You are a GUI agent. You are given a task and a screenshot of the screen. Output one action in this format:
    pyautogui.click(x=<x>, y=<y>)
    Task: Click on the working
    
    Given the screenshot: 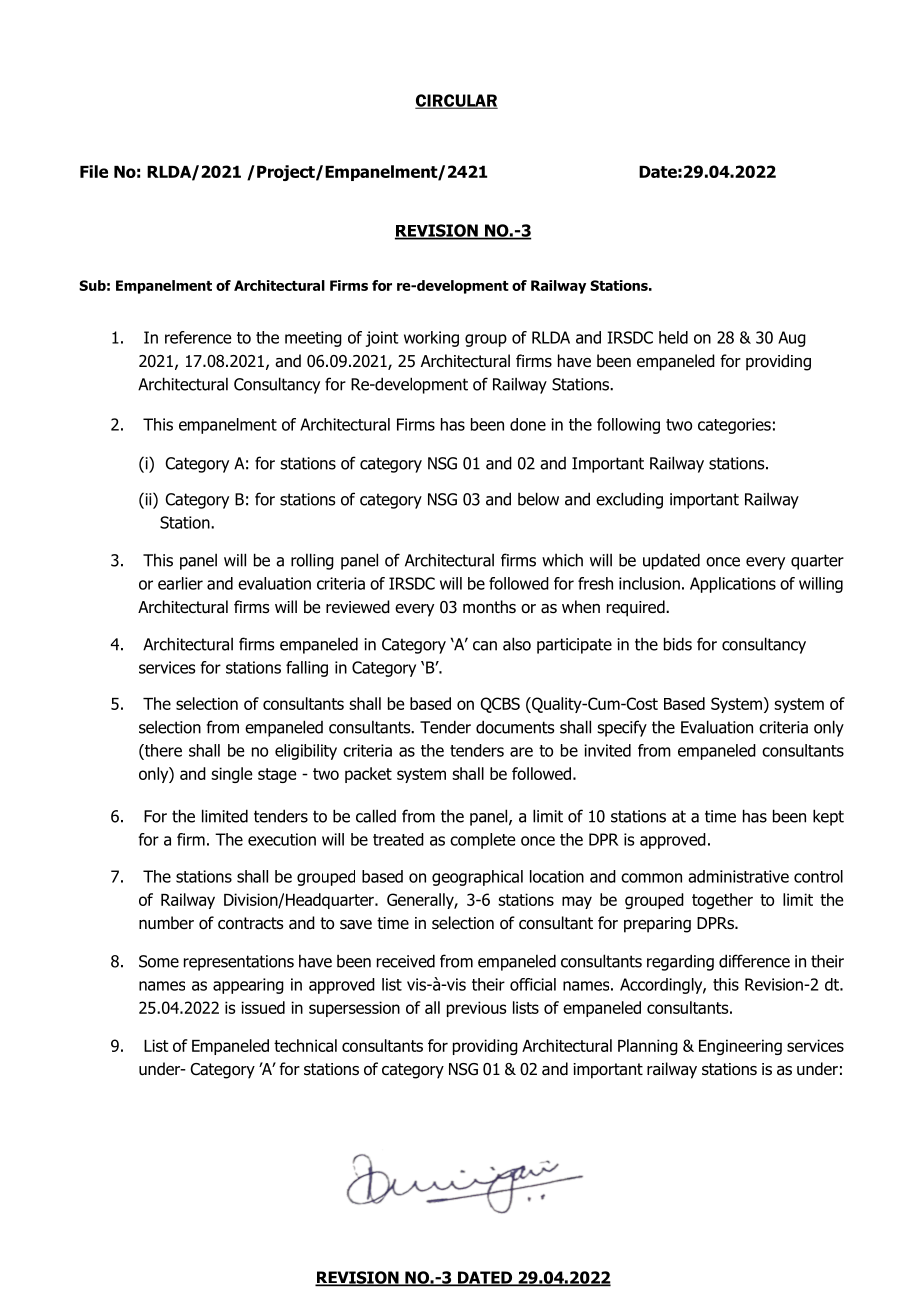 What is the action you would take?
    pyautogui.click(x=431, y=339)
